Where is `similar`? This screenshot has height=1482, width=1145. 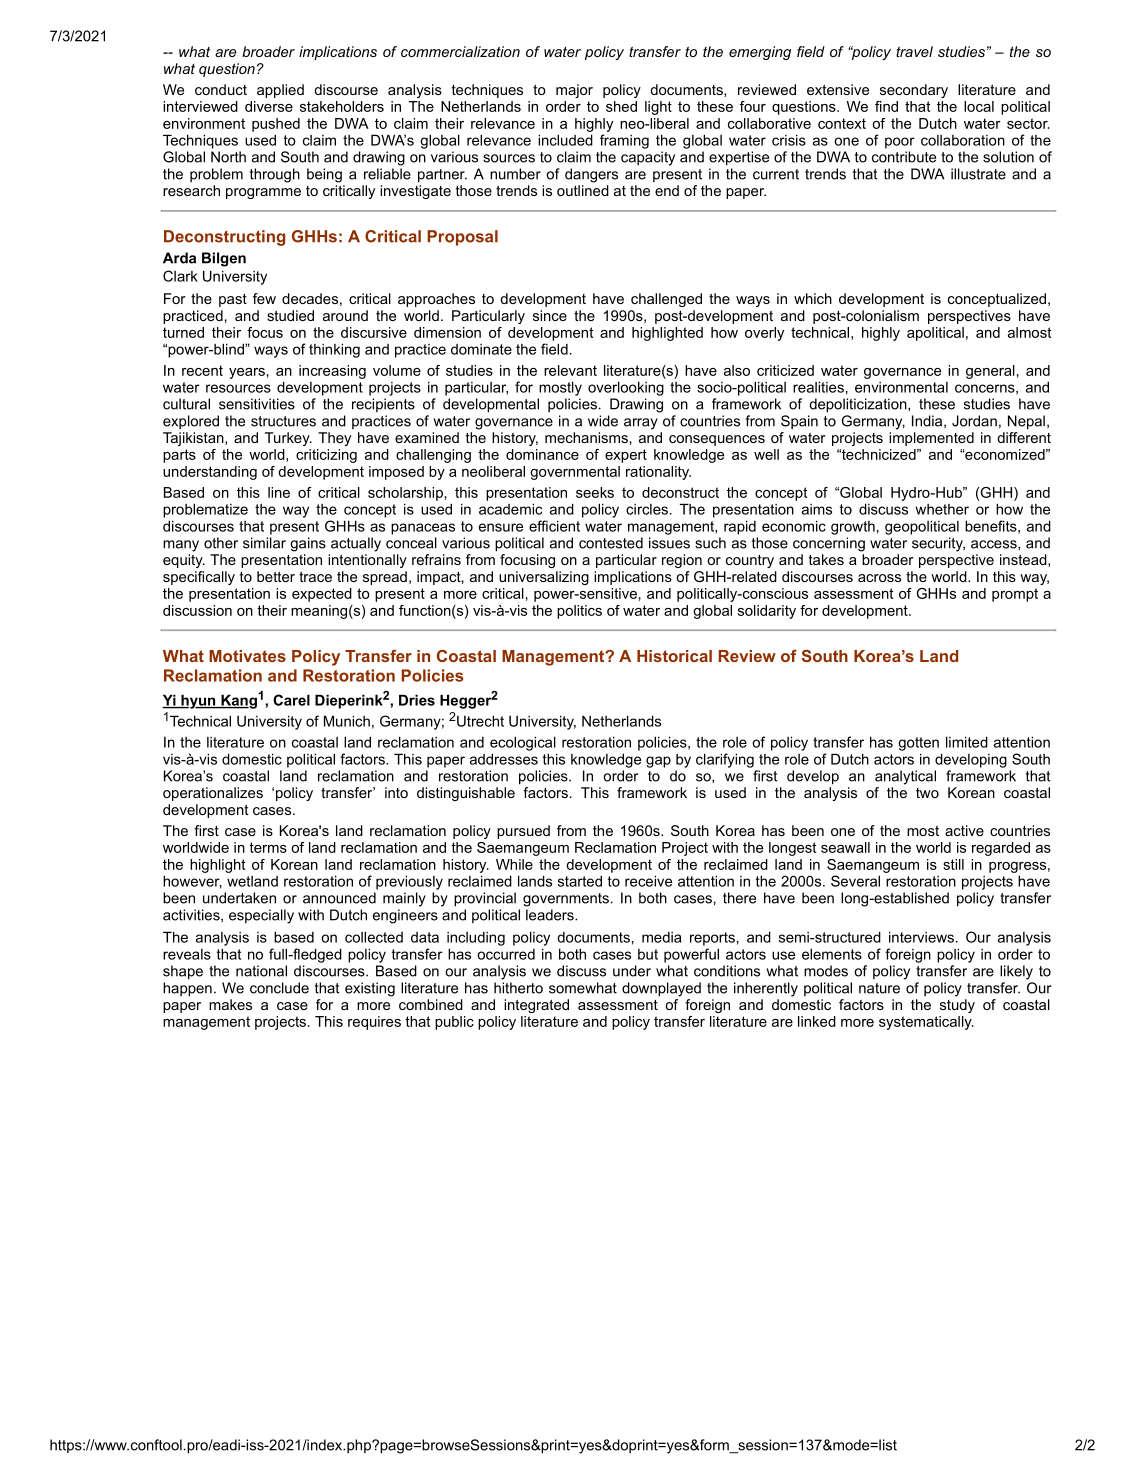 similar is located at coordinates (264, 543).
